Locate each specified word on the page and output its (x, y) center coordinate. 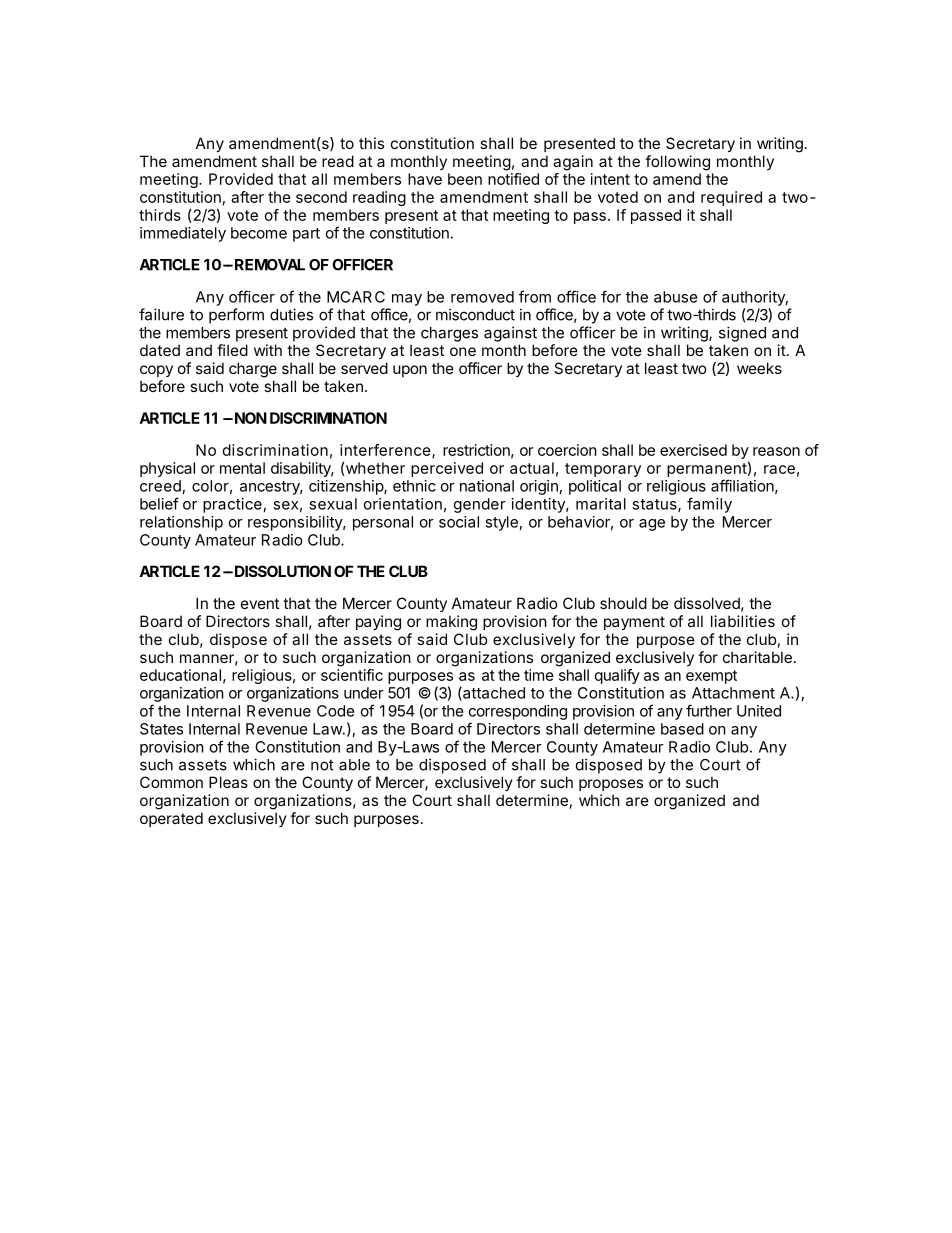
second (321, 197)
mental (242, 468)
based (682, 729)
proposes (611, 785)
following (677, 163)
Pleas (228, 782)
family (709, 505)
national (487, 486)
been (465, 179)
